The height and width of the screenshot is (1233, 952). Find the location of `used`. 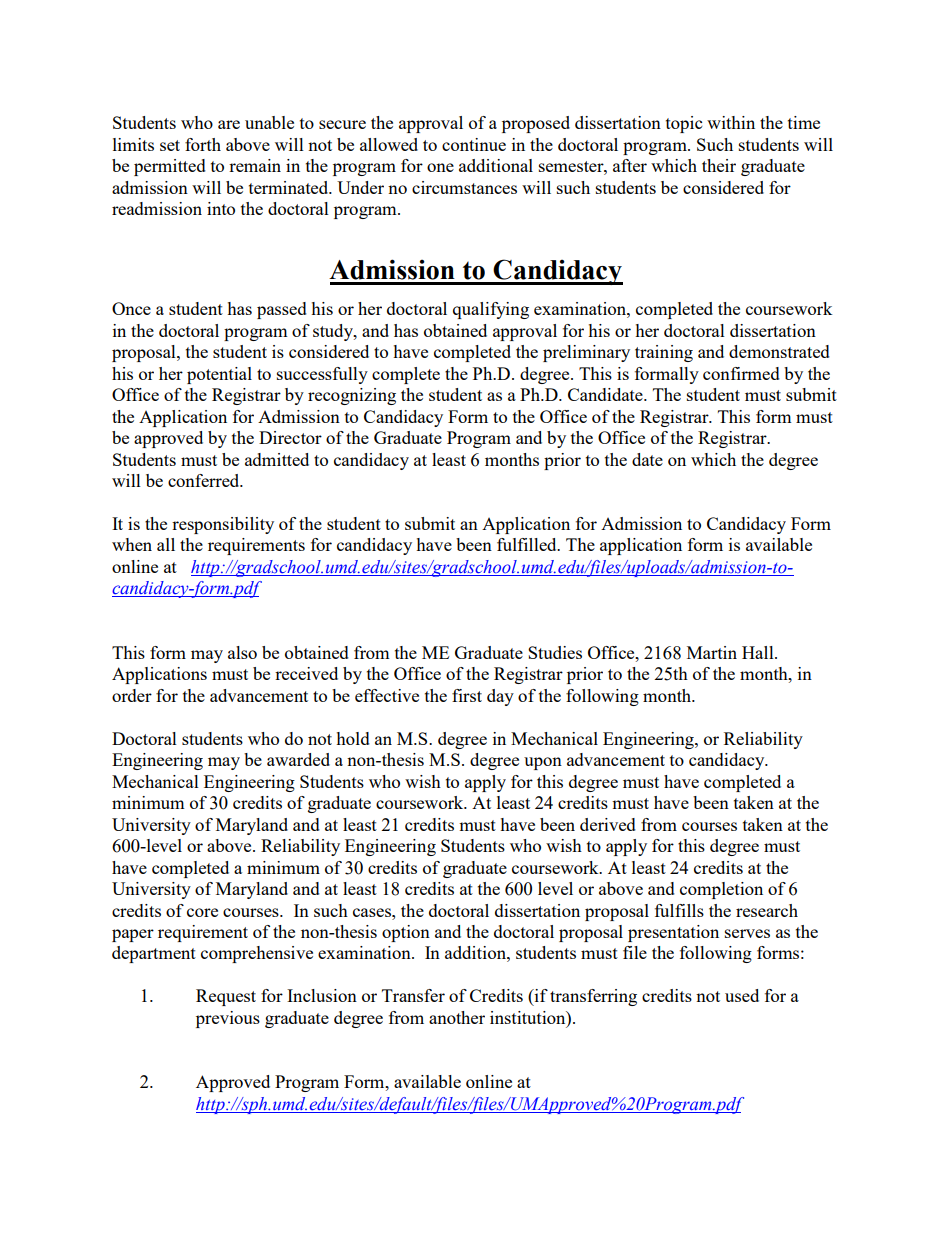

used is located at coordinates (742, 995).
